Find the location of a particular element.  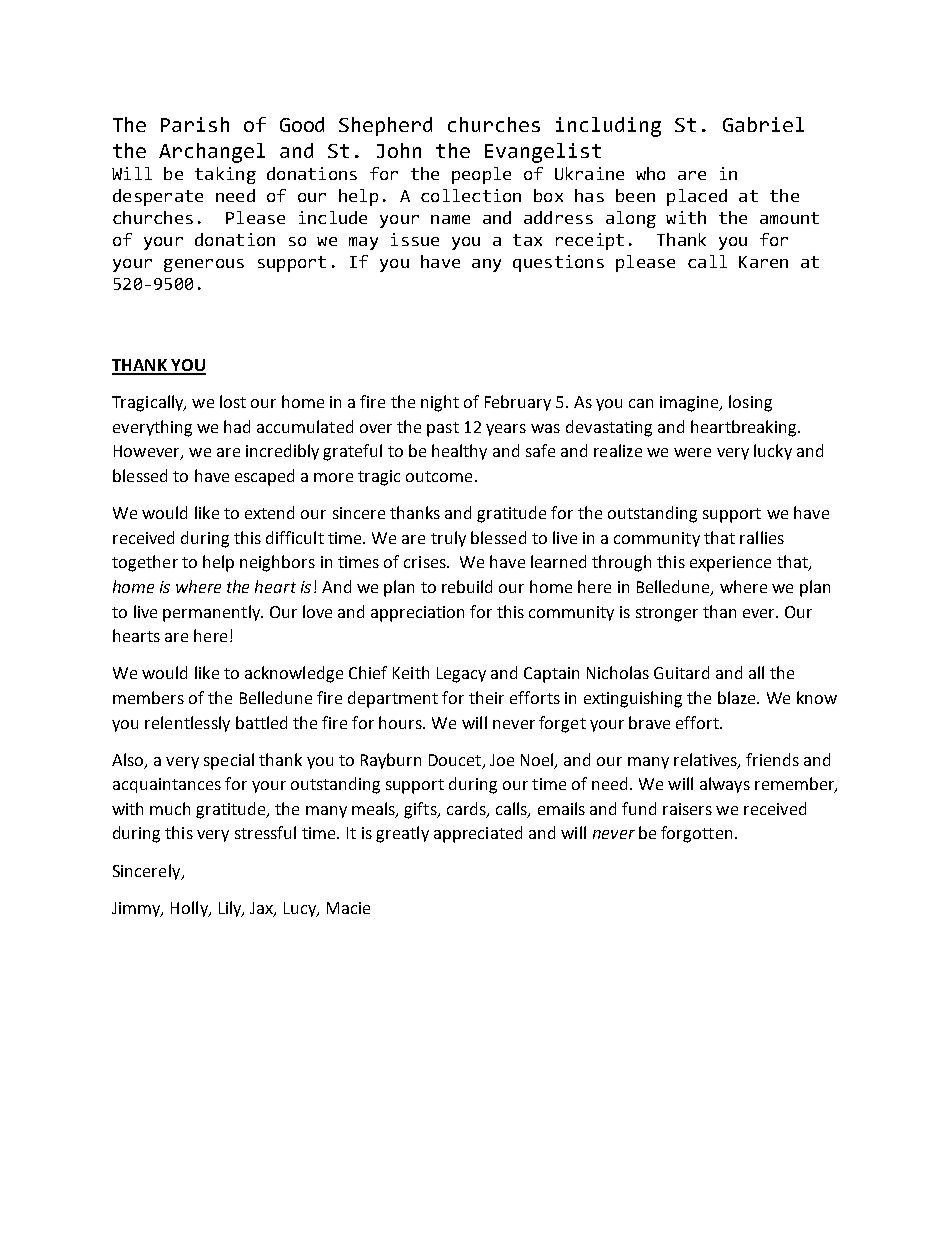

people is located at coordinates (481, 175).
